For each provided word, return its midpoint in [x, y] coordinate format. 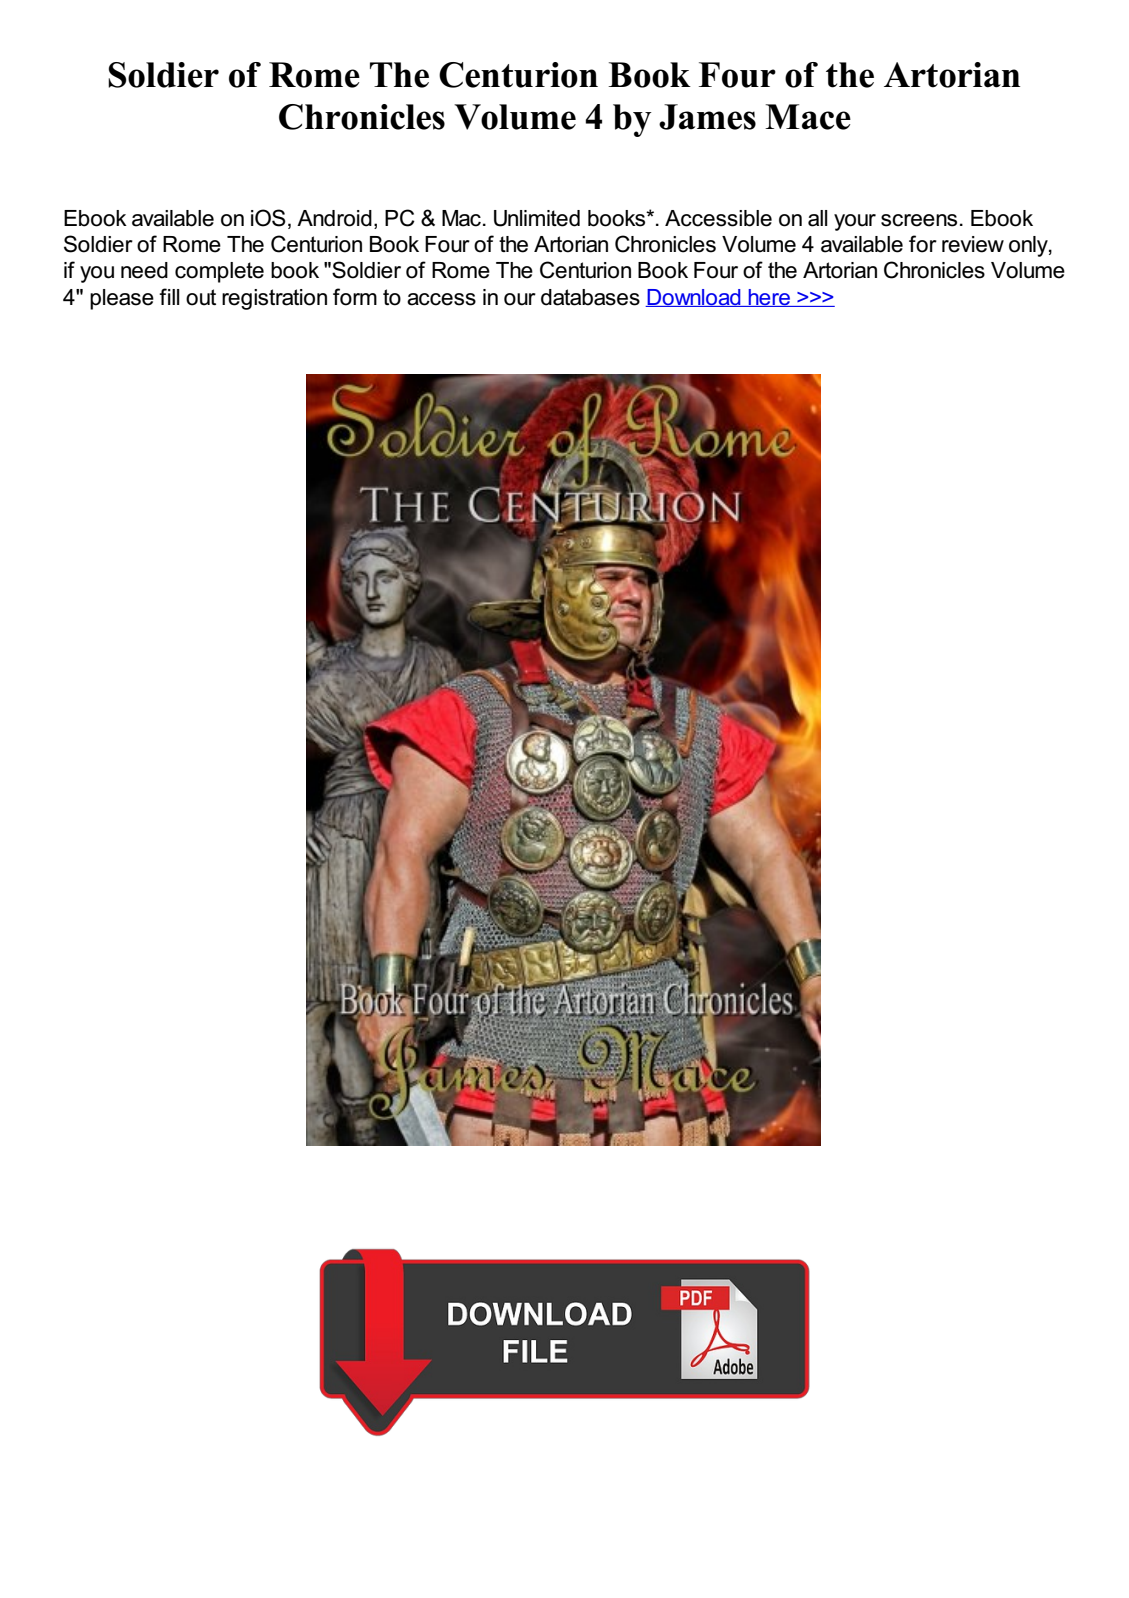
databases [590, 297]
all [818, 218]
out [201, 297]
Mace [808, 117]
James [707, 117]
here [769, 298]
